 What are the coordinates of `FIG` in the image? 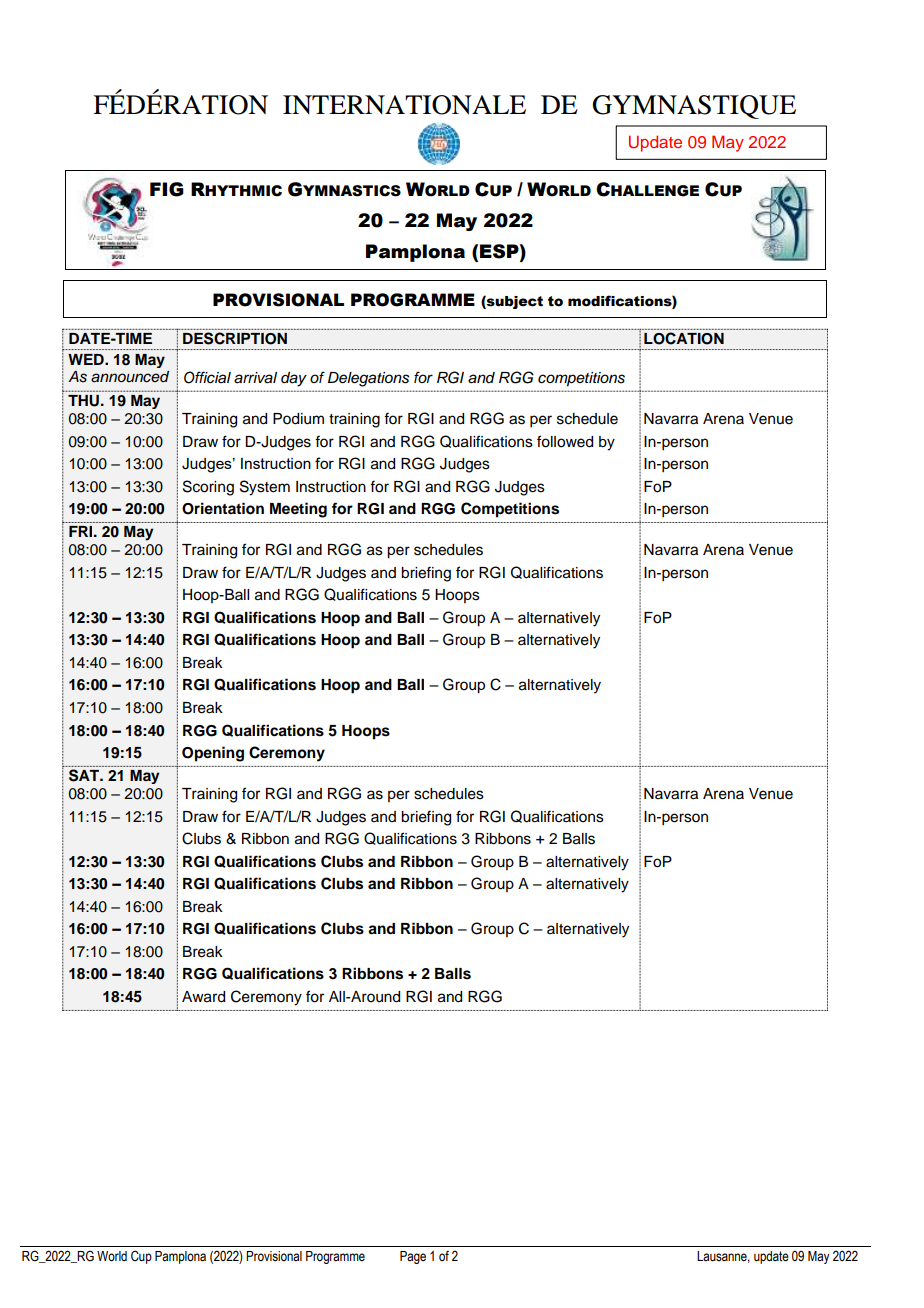 It's located at (167, 189).
